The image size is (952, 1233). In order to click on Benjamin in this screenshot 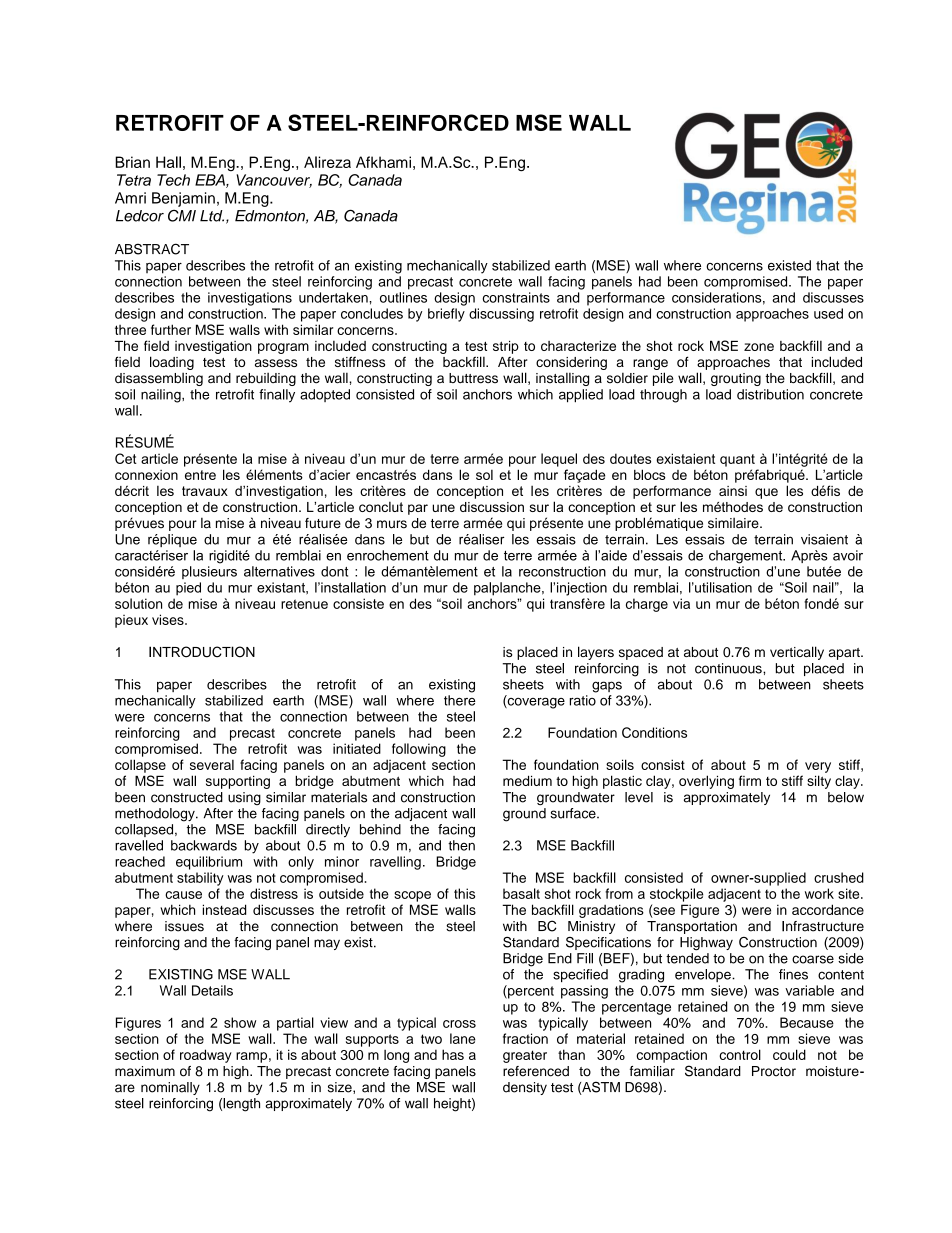, I will do `click(183, 199)`.
